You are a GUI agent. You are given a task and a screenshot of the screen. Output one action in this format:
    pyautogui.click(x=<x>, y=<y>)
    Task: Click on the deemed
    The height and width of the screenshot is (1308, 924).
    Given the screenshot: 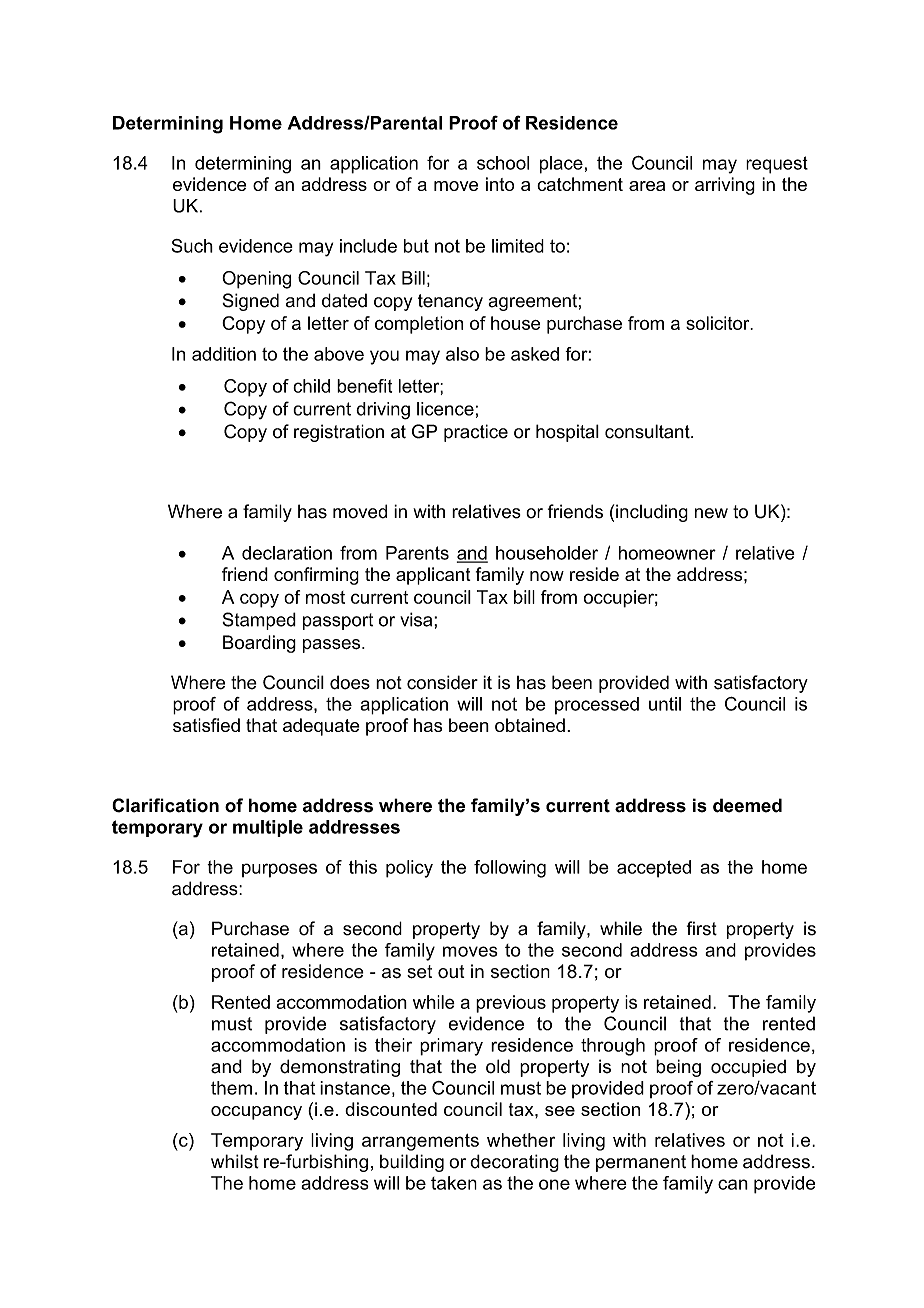 What is the action you would take?
    pyautogui.click(x=747, y=805)
